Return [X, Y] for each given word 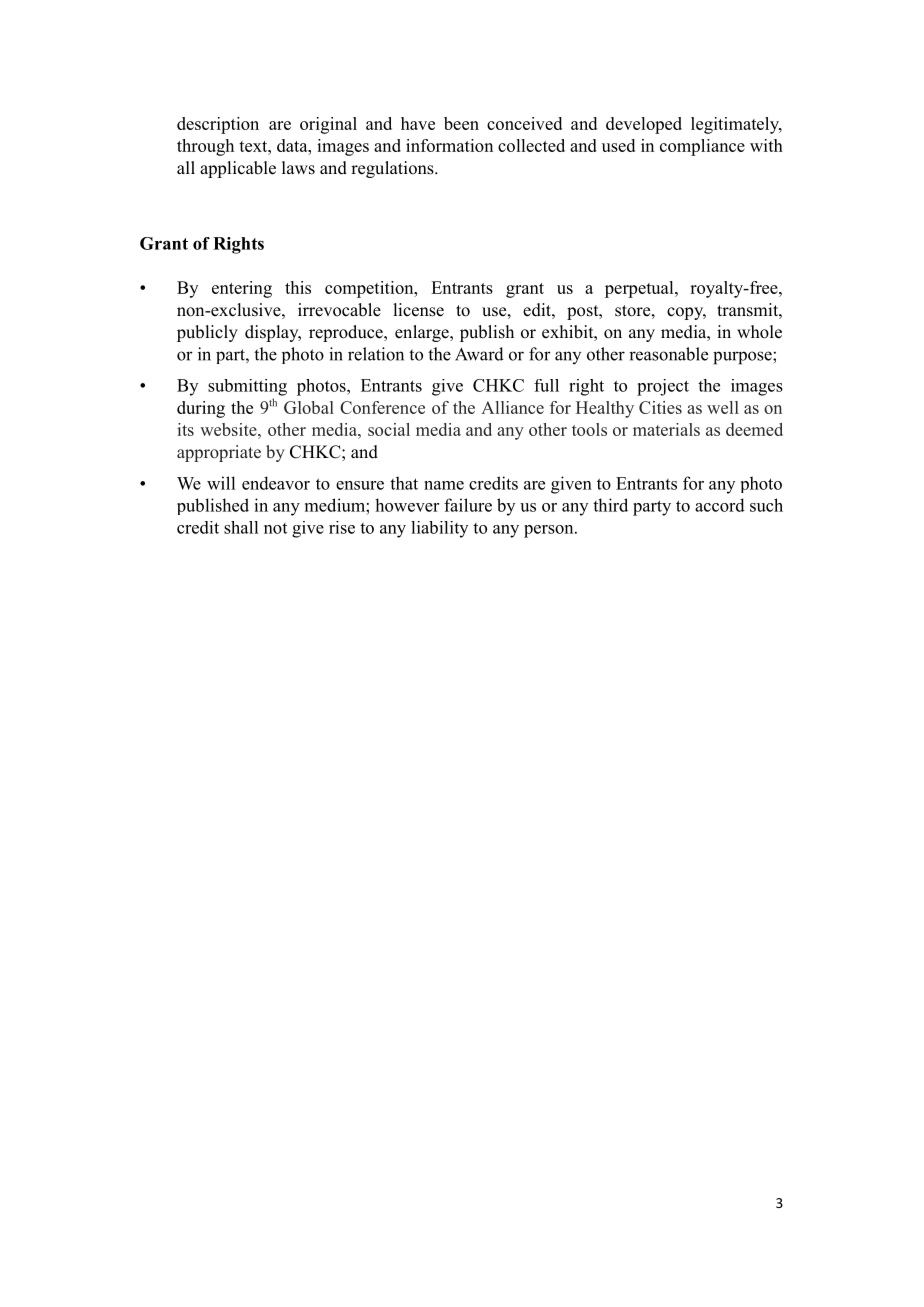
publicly [207, 333]
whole [759, 332]
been [461, 123]
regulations [393, 169]
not [275, 528]
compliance [702, 147]
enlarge [423, 333]
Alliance [512, 407]
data [293, 145]
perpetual [640, 289]
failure [468, 505]
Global [309, 407]
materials [666, 429]
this [298, 287]
